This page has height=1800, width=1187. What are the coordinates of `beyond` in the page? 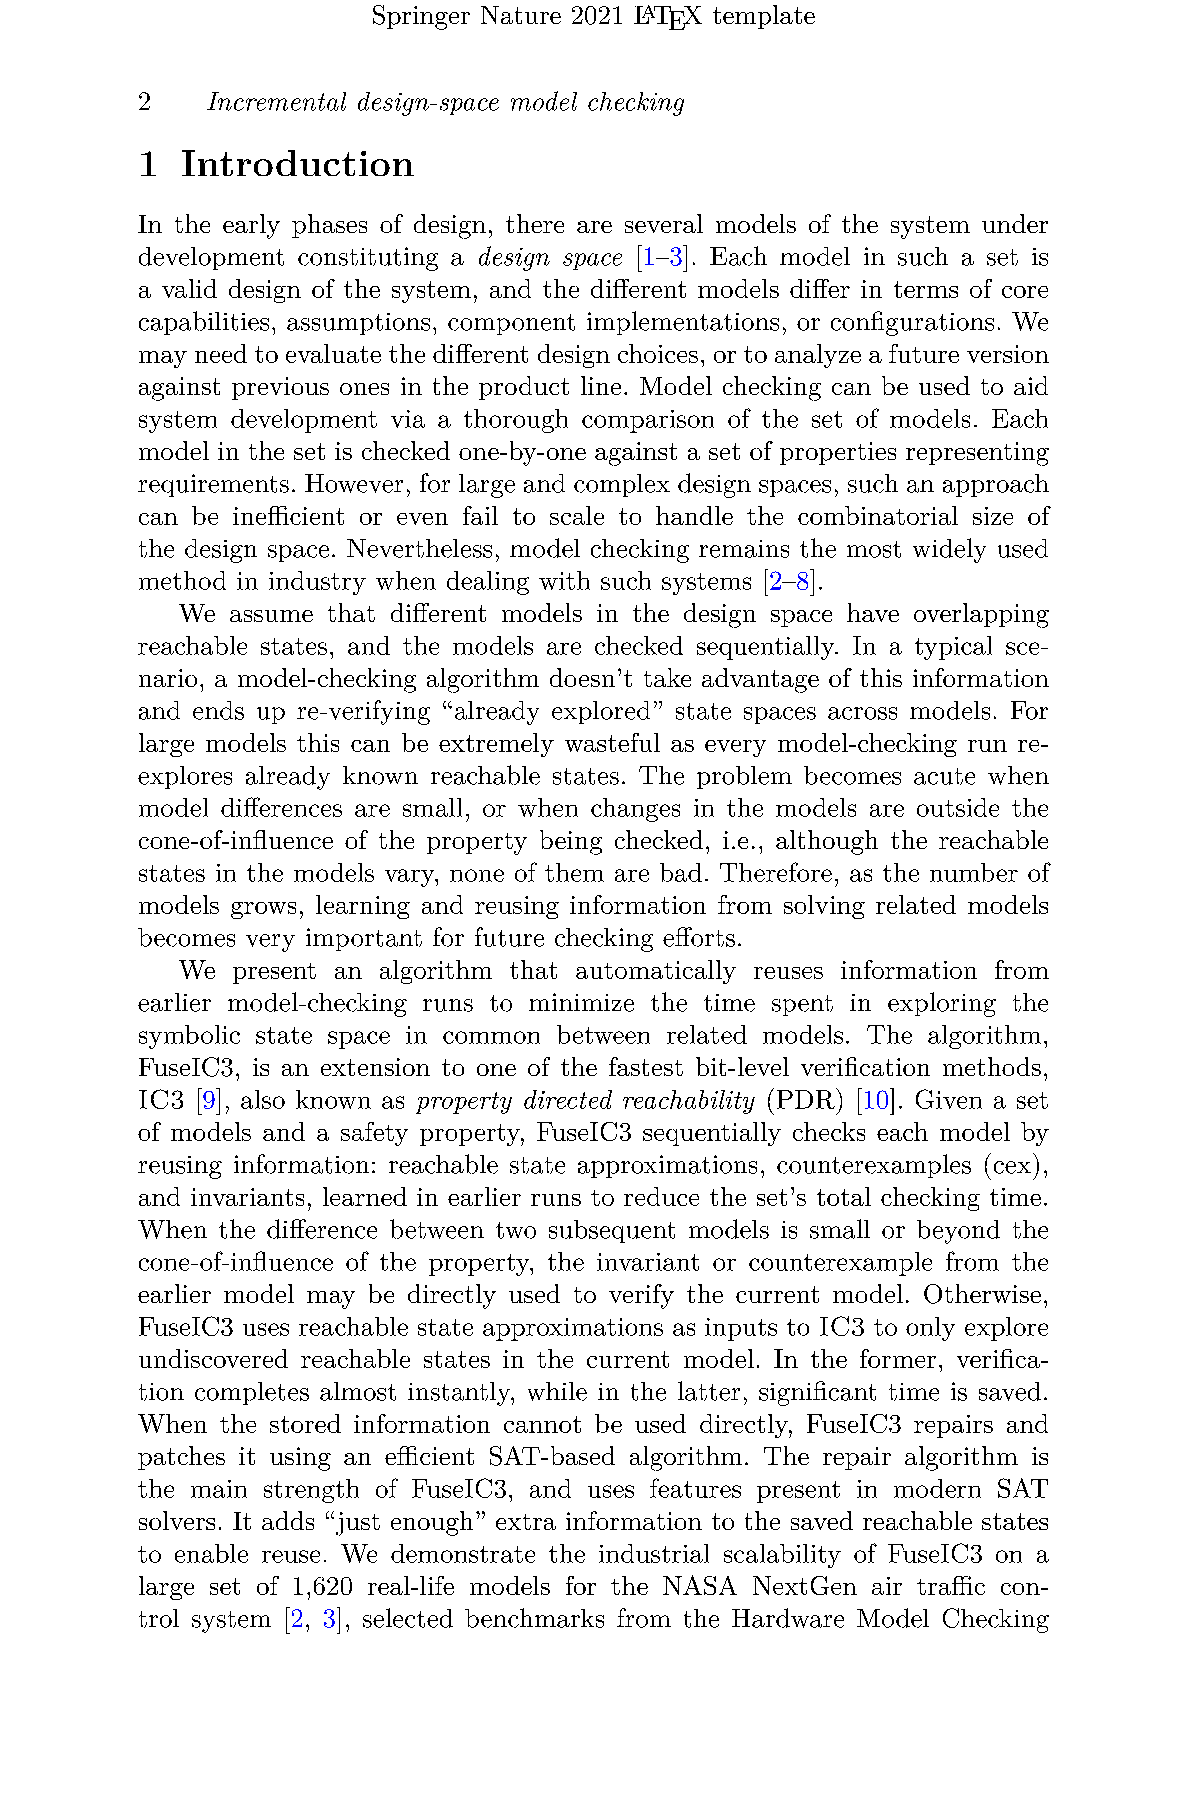 It's located at (958, 1232).
